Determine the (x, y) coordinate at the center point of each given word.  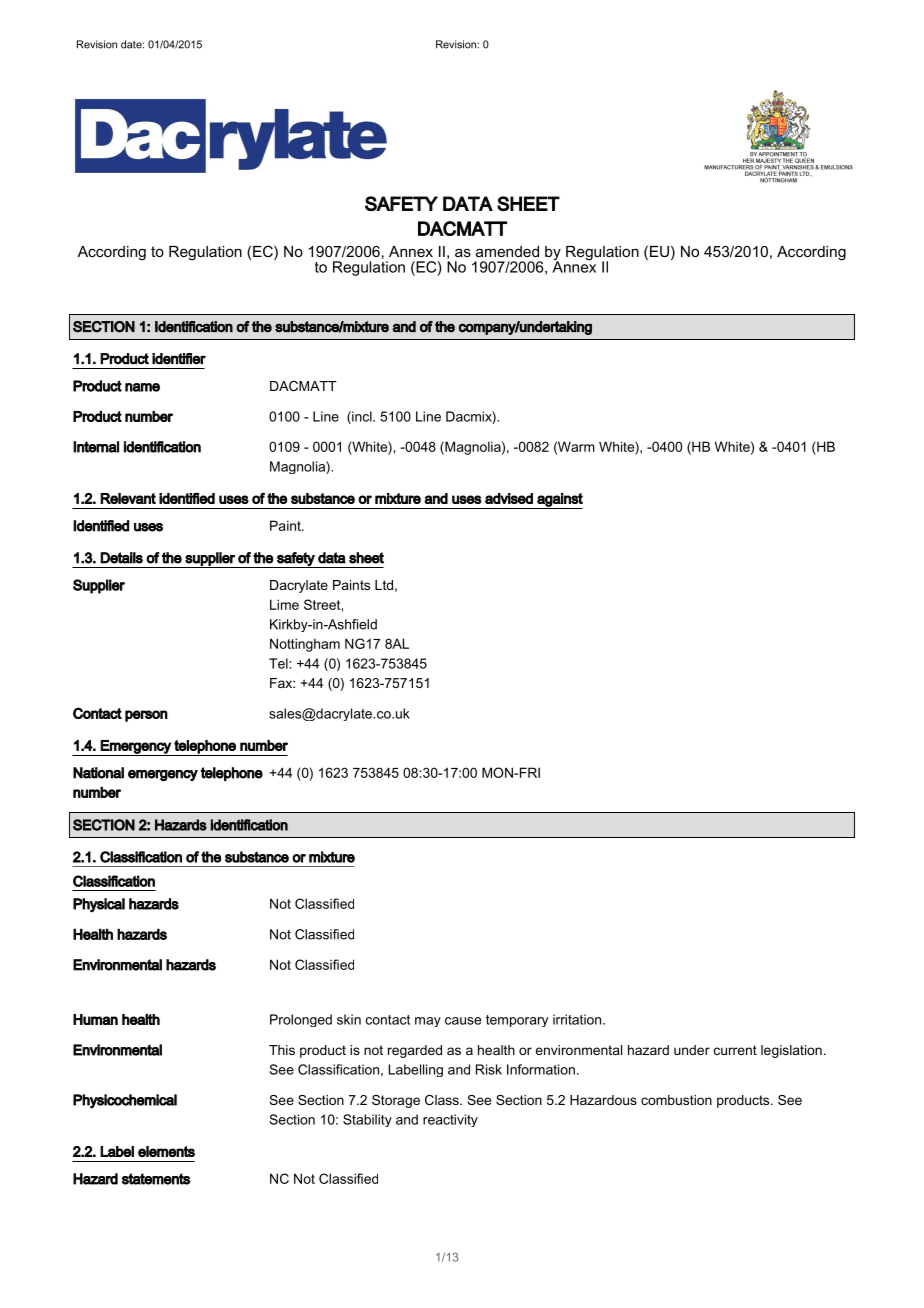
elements (166, 1151)
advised (509, 498)
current (735, 1050)
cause (463, 1021)
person (146, 716)
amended (507, 251)
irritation (578, 1019)
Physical (99, 905)
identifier (179, 359)
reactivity (450, 1120)
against (559, 501)
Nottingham (305, 645)
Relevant (128, 498)
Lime (284, 604)
